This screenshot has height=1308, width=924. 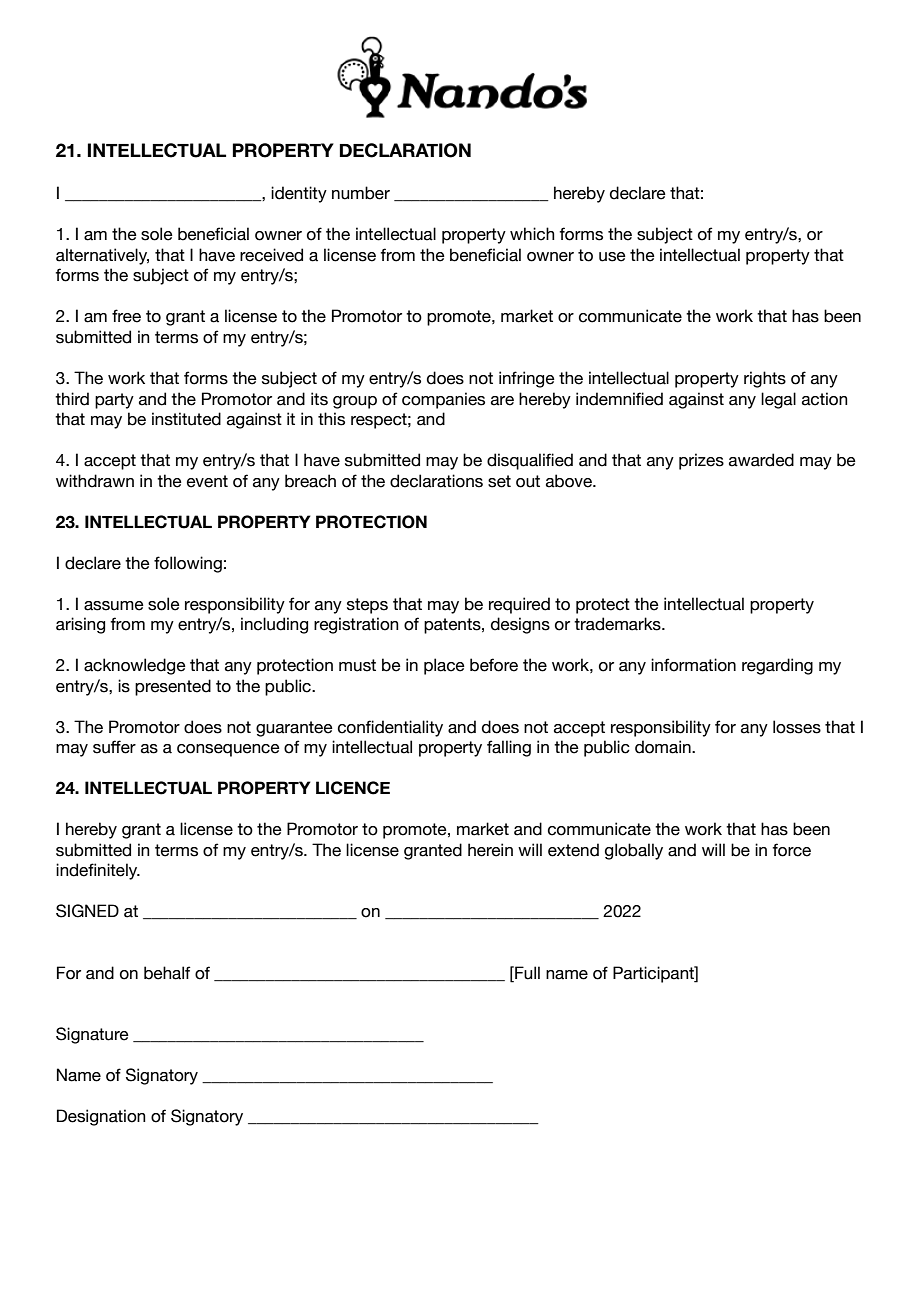 I want to click on use, so click(x=612, y=257).
